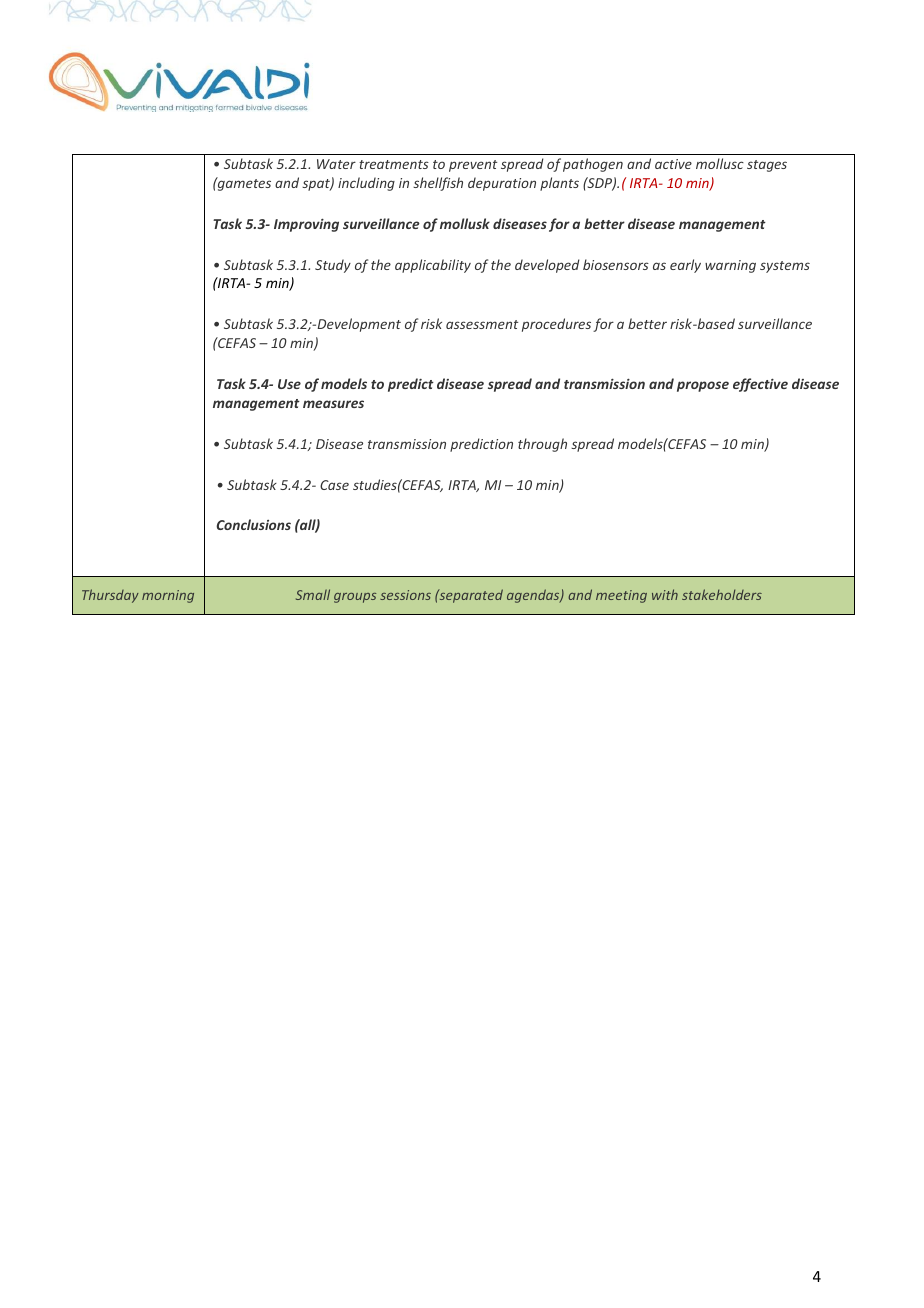  What do you see at coordinates (333, 404) in the image?
I see `measures` at bounding box center [333, 404].
